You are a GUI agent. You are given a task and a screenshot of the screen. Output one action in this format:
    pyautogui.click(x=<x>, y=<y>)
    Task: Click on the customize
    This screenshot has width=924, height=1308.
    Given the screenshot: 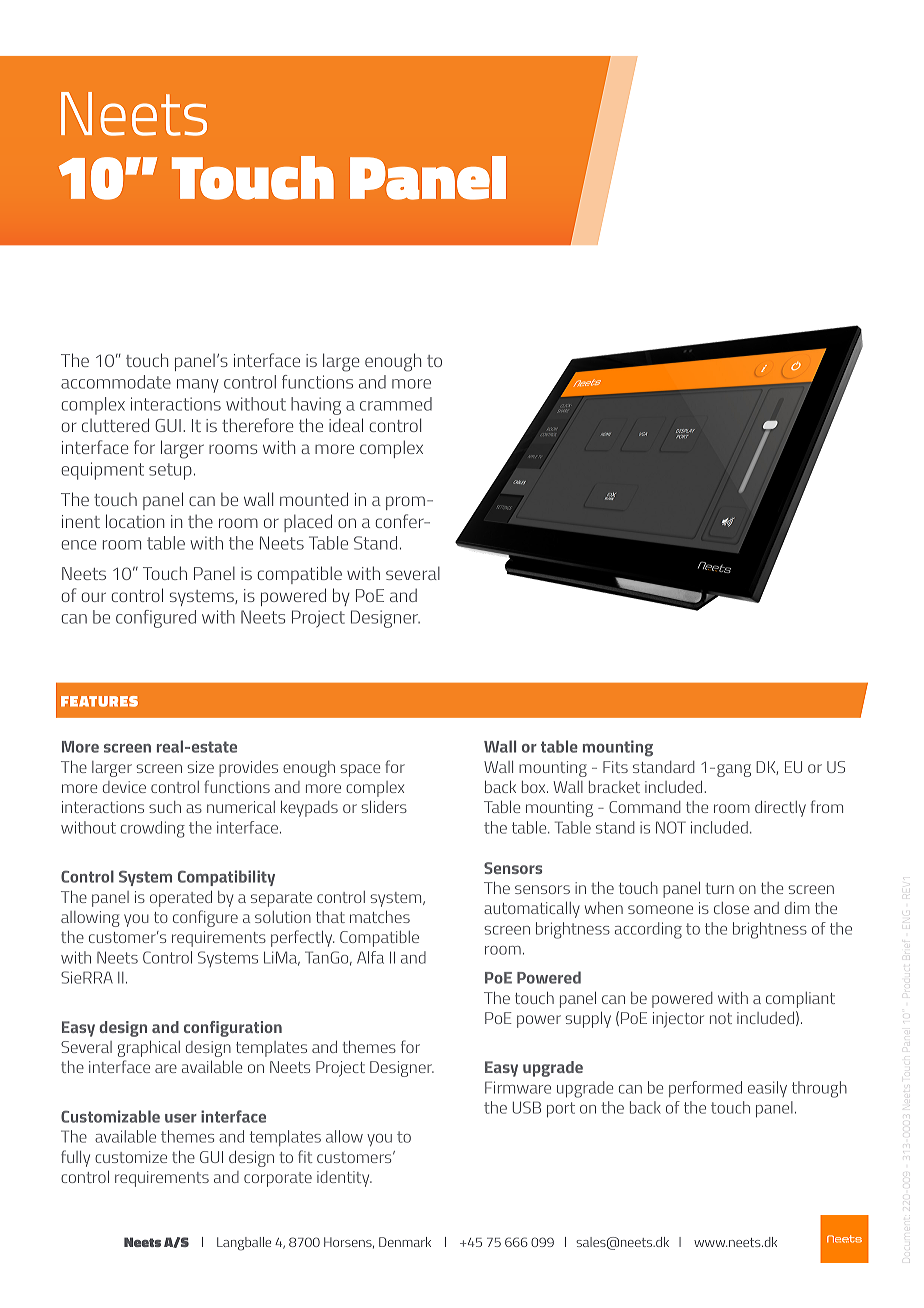 What is the action you would take?
    pyautogui.click(x=131, y=1157)
